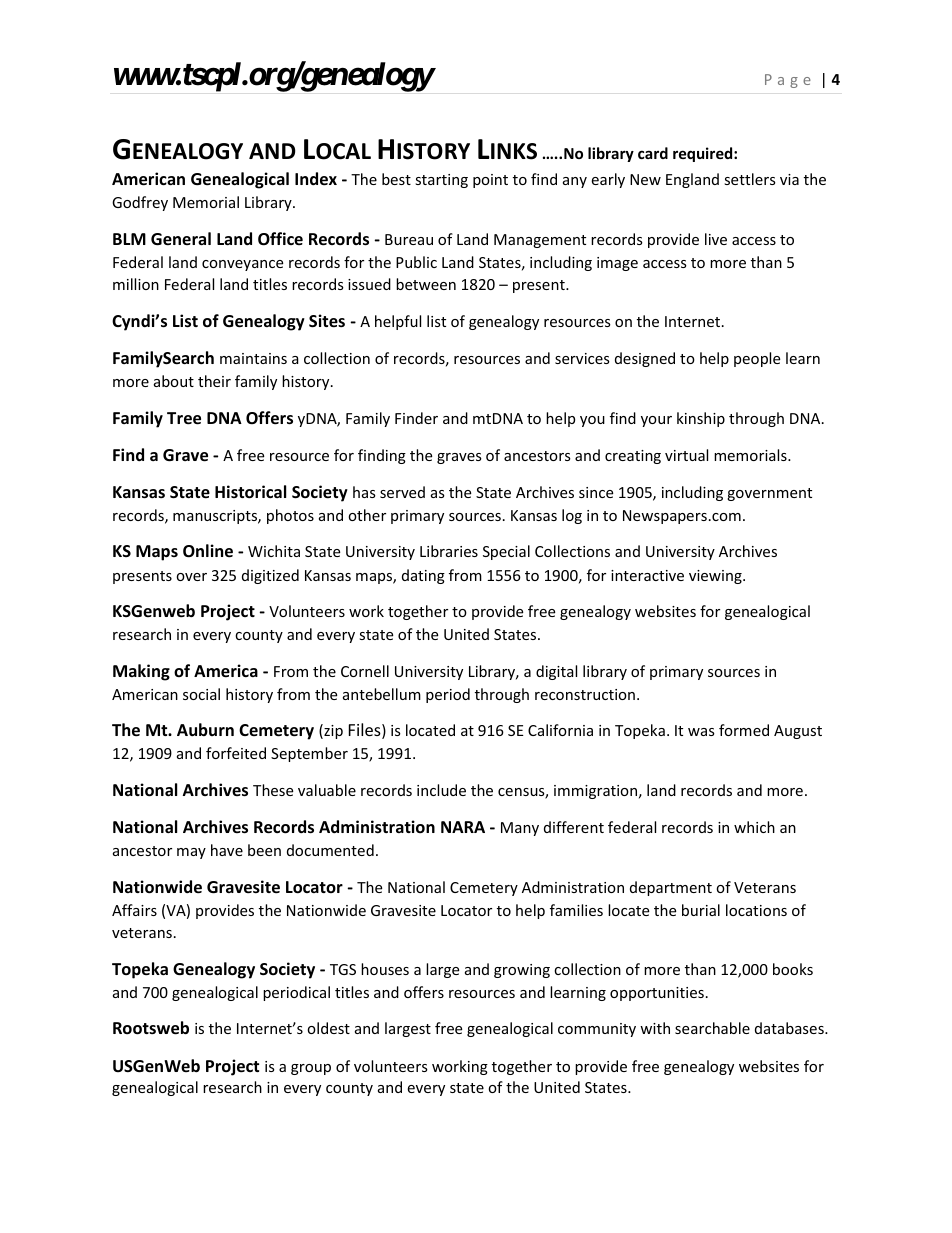 This page has width=952, height=1233. What do you see at coordinates (270, 576) in the page?
I see `digitized` at bounding box center [270, 576].
